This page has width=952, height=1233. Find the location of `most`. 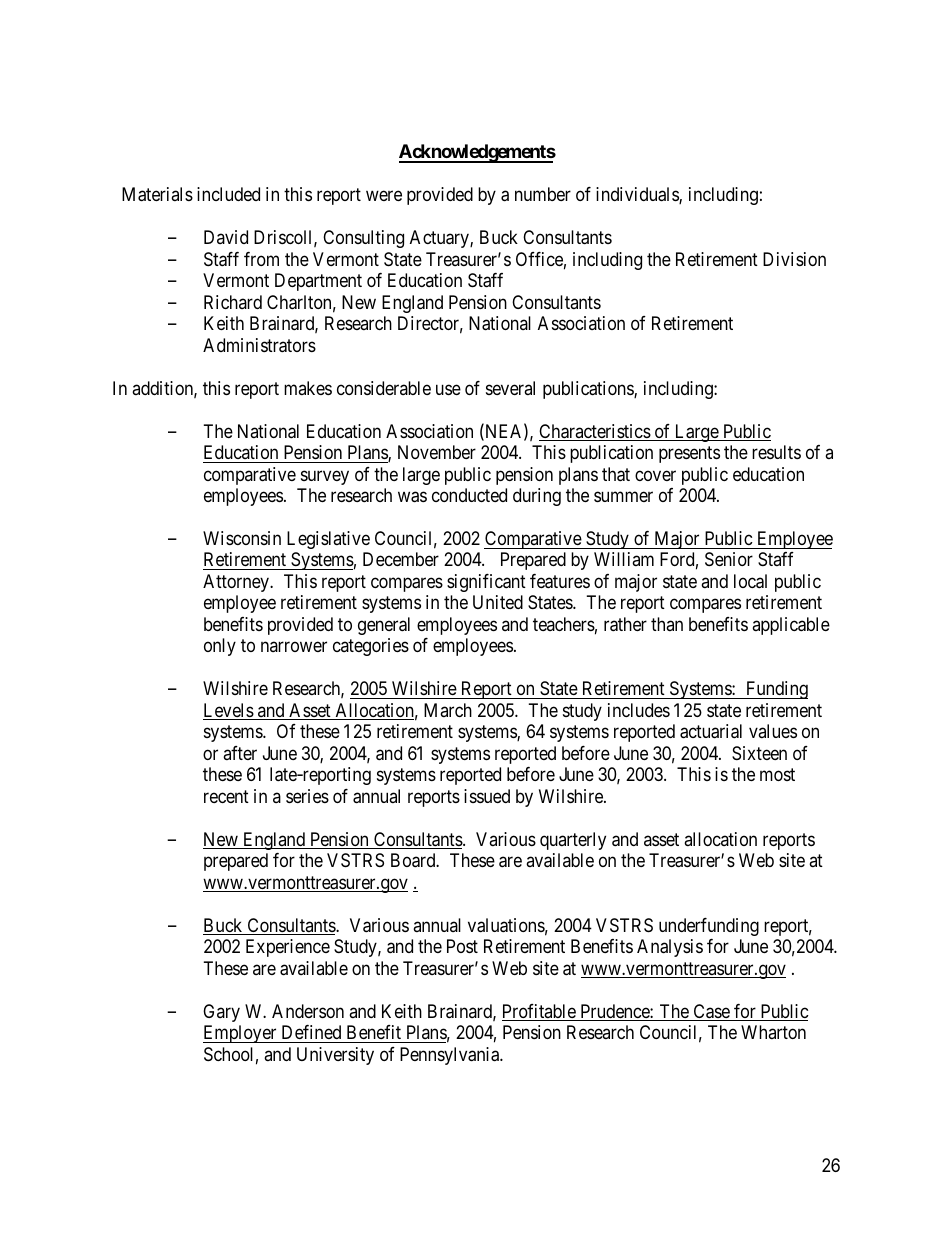

most is located at coordinates (777, 775).
